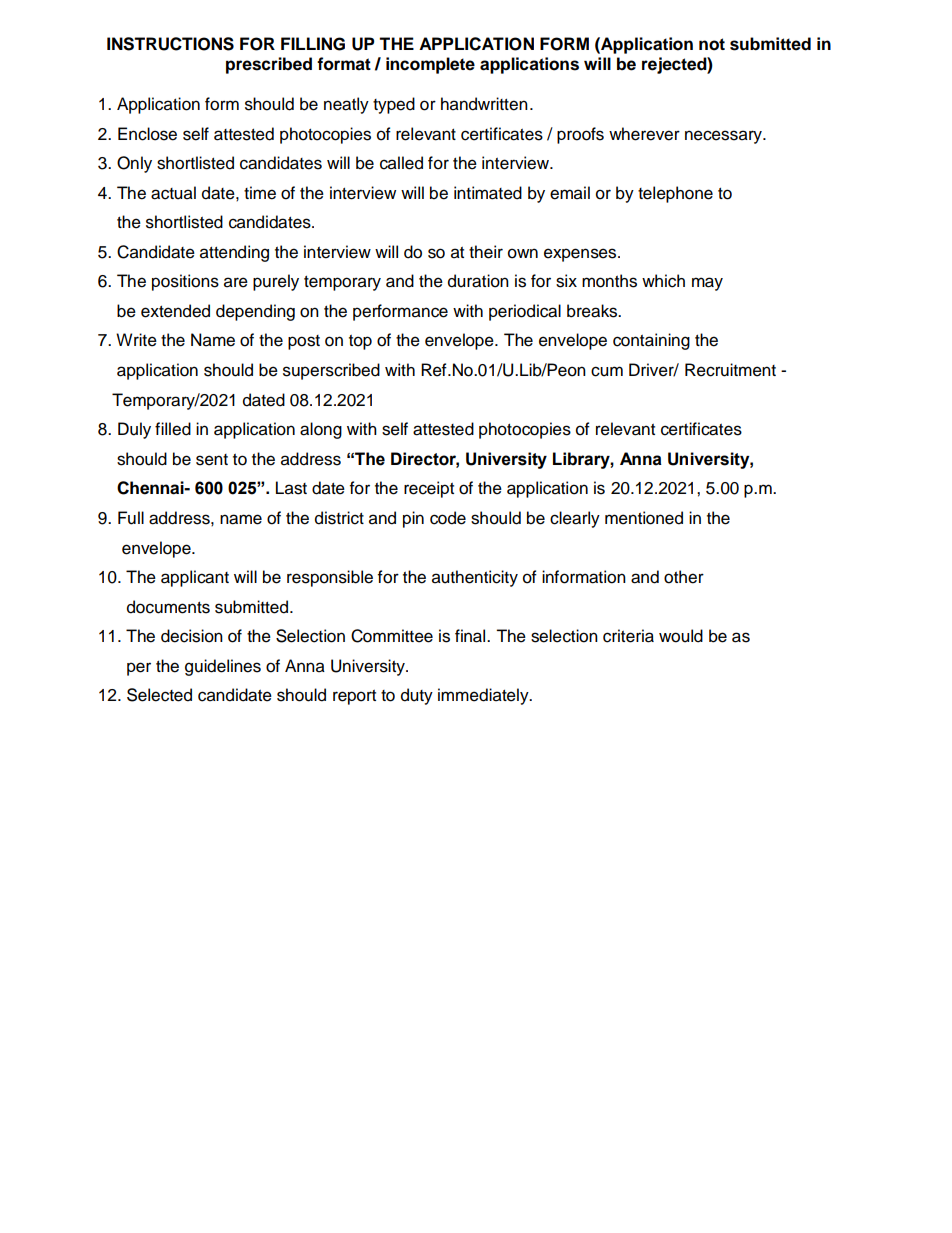  What do you see at coordinates (170, 44) in the document?
I see `INSTRUCTIONS` at bounding box center [170, 44].
